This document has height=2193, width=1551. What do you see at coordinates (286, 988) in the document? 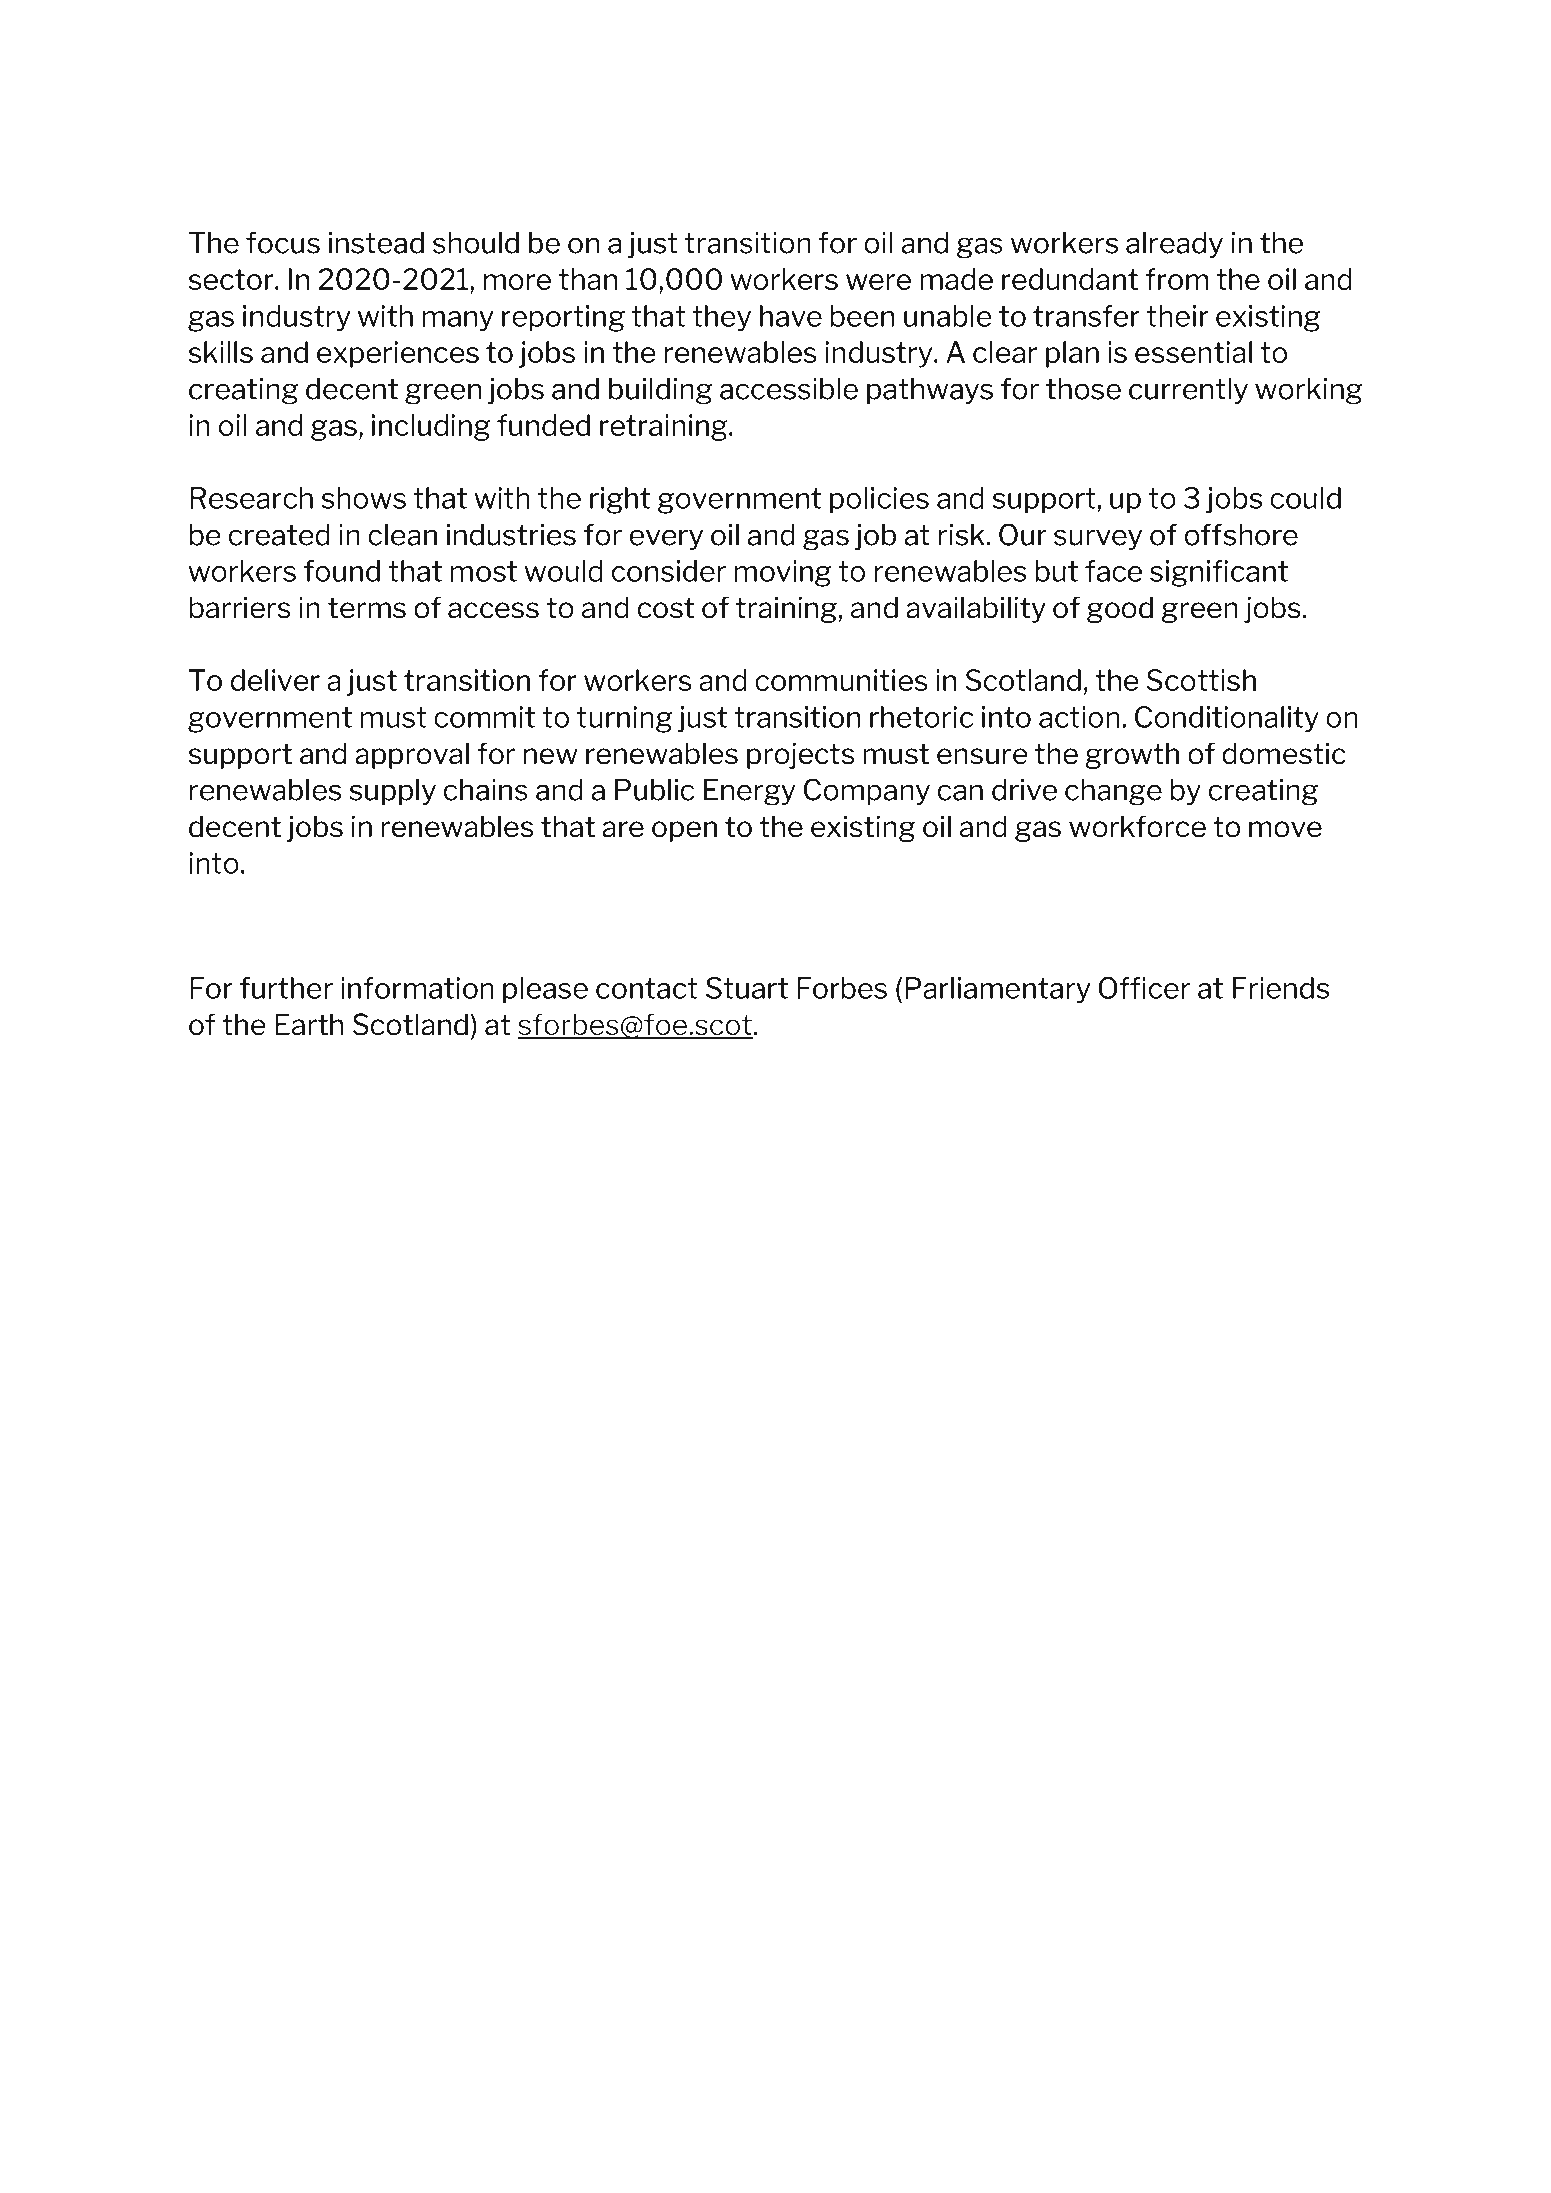
I see `further` at bounding box center [286, 988].
